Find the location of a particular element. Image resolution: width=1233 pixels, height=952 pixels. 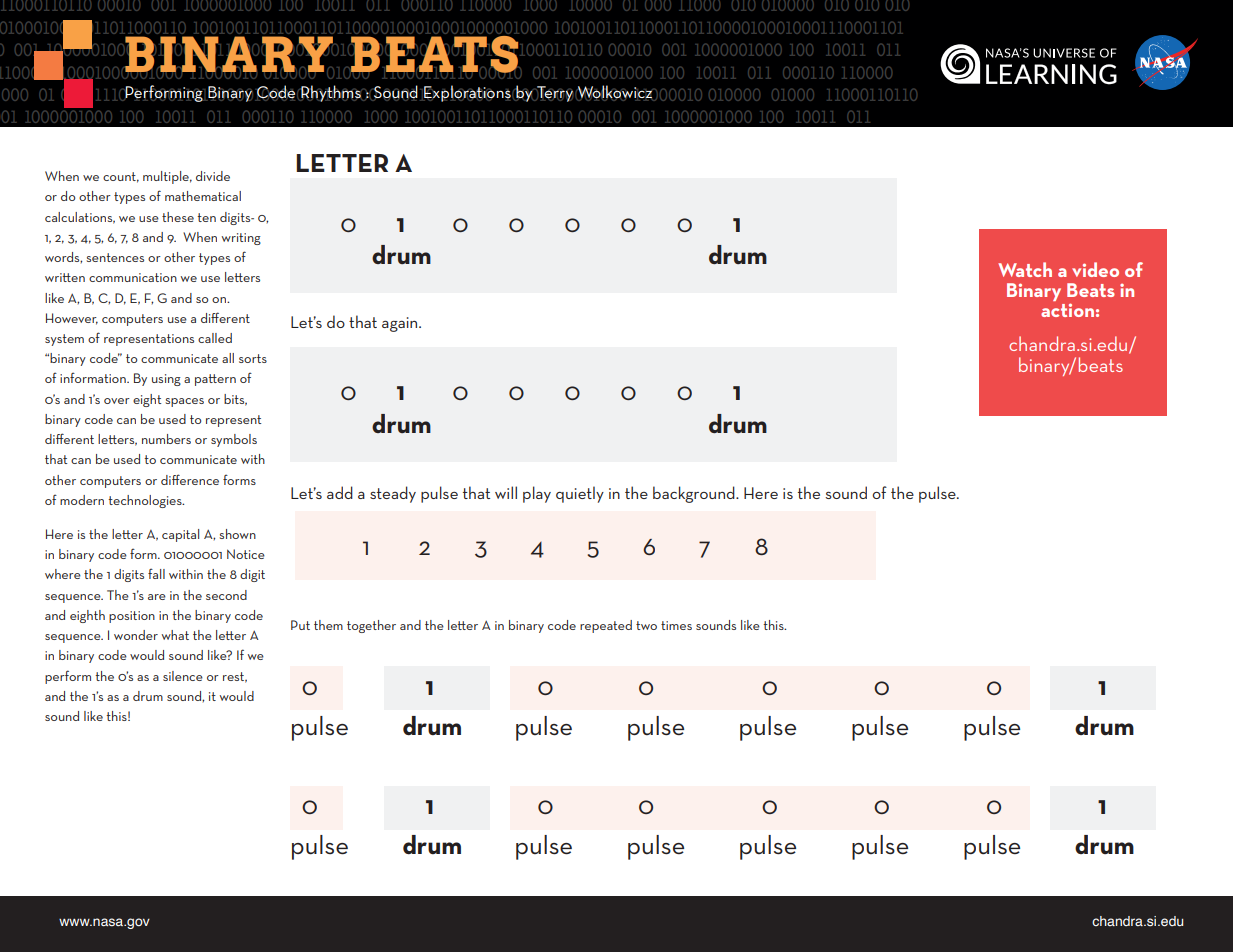

repeated is located at coordinates (606, 626).
